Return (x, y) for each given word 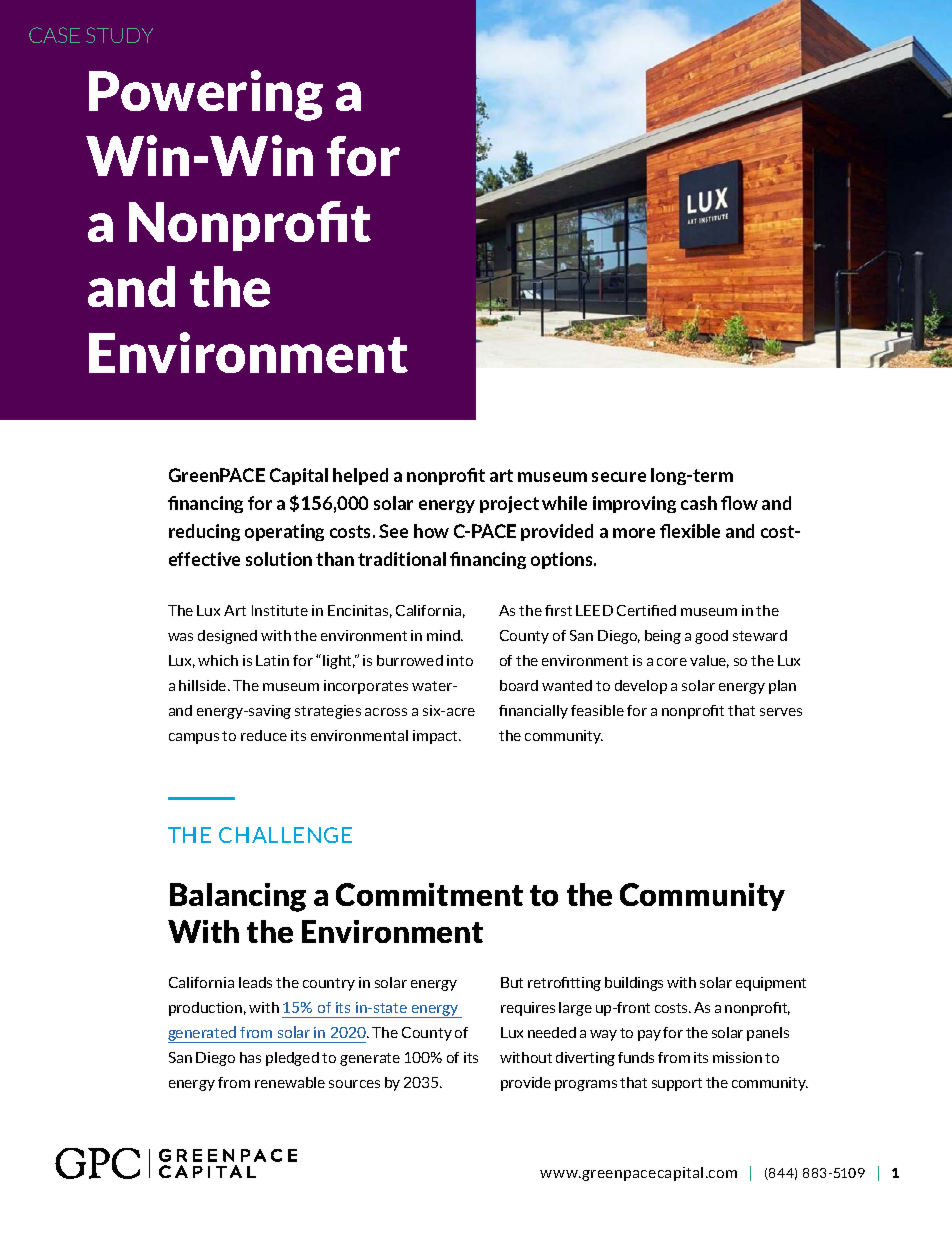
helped (360, 476)
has (250, 1057)
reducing (204, 532)
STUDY (119, 35)
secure (619, 477)
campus (194, 738)
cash (699, 503)
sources (354, 1084)
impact (437, 737)
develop (641, 687)
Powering (206, 95)
